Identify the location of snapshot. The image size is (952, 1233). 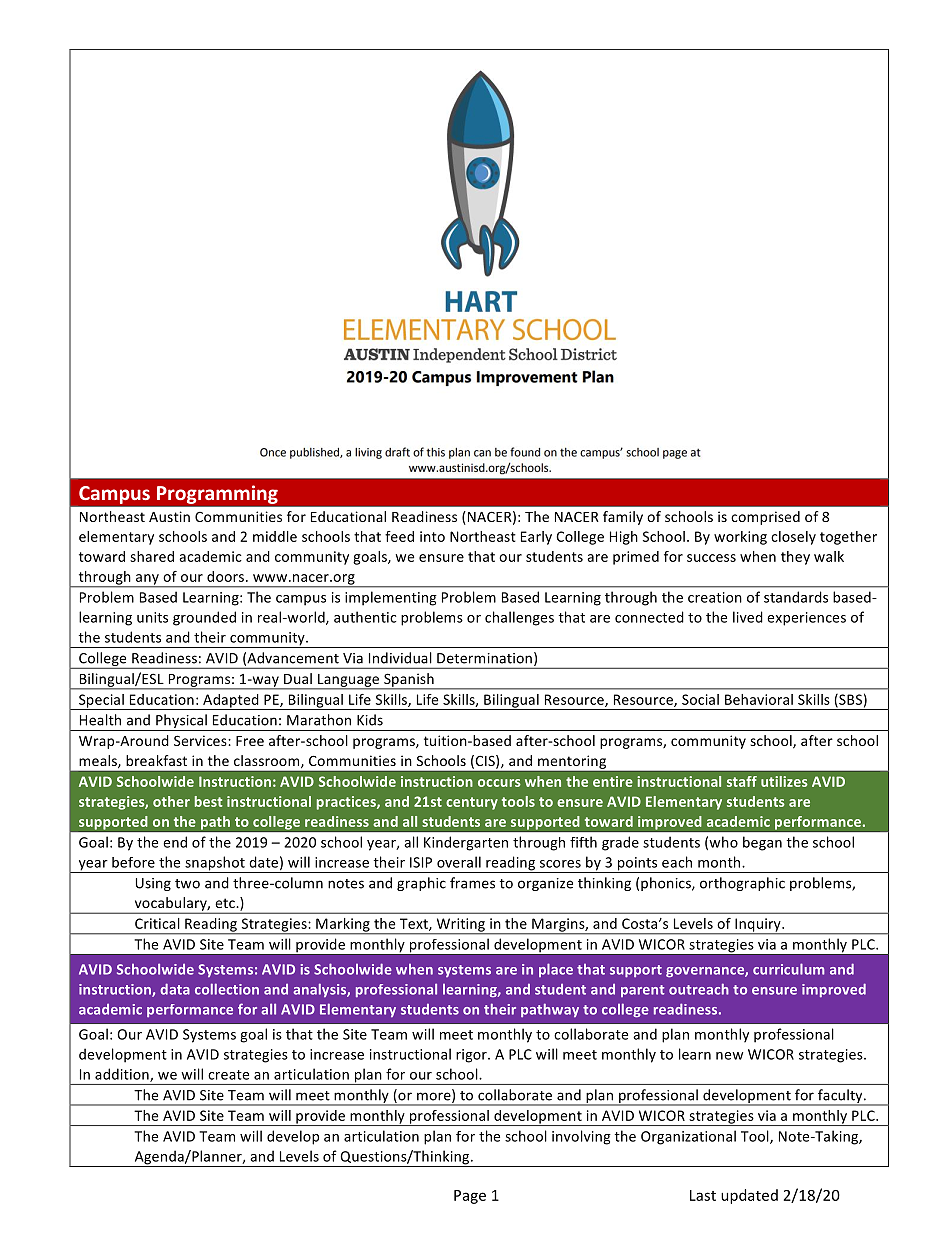
(215, 864).
